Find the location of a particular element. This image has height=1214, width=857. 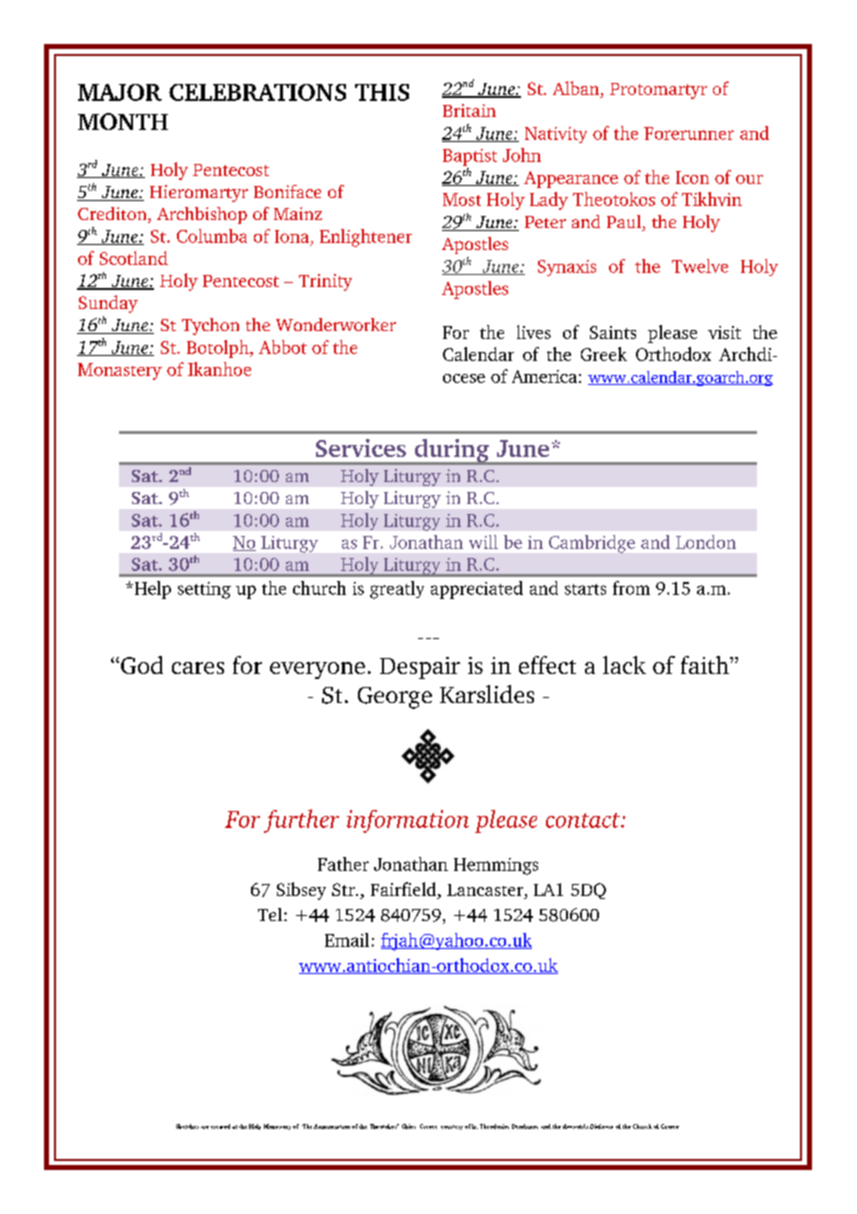

Forerunner is located at coordinates (689, 133).
